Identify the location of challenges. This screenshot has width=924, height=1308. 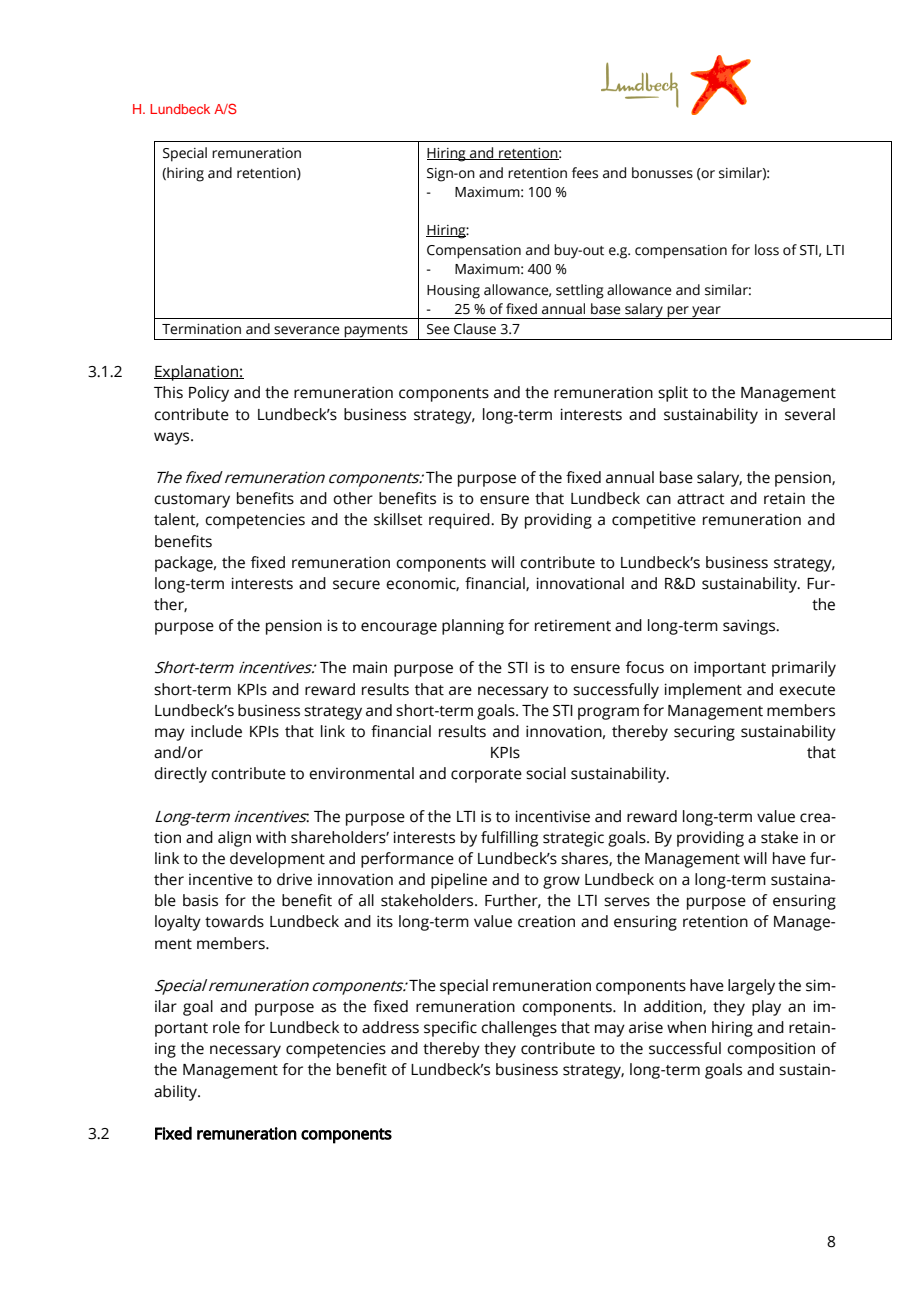
(519, 1029).
